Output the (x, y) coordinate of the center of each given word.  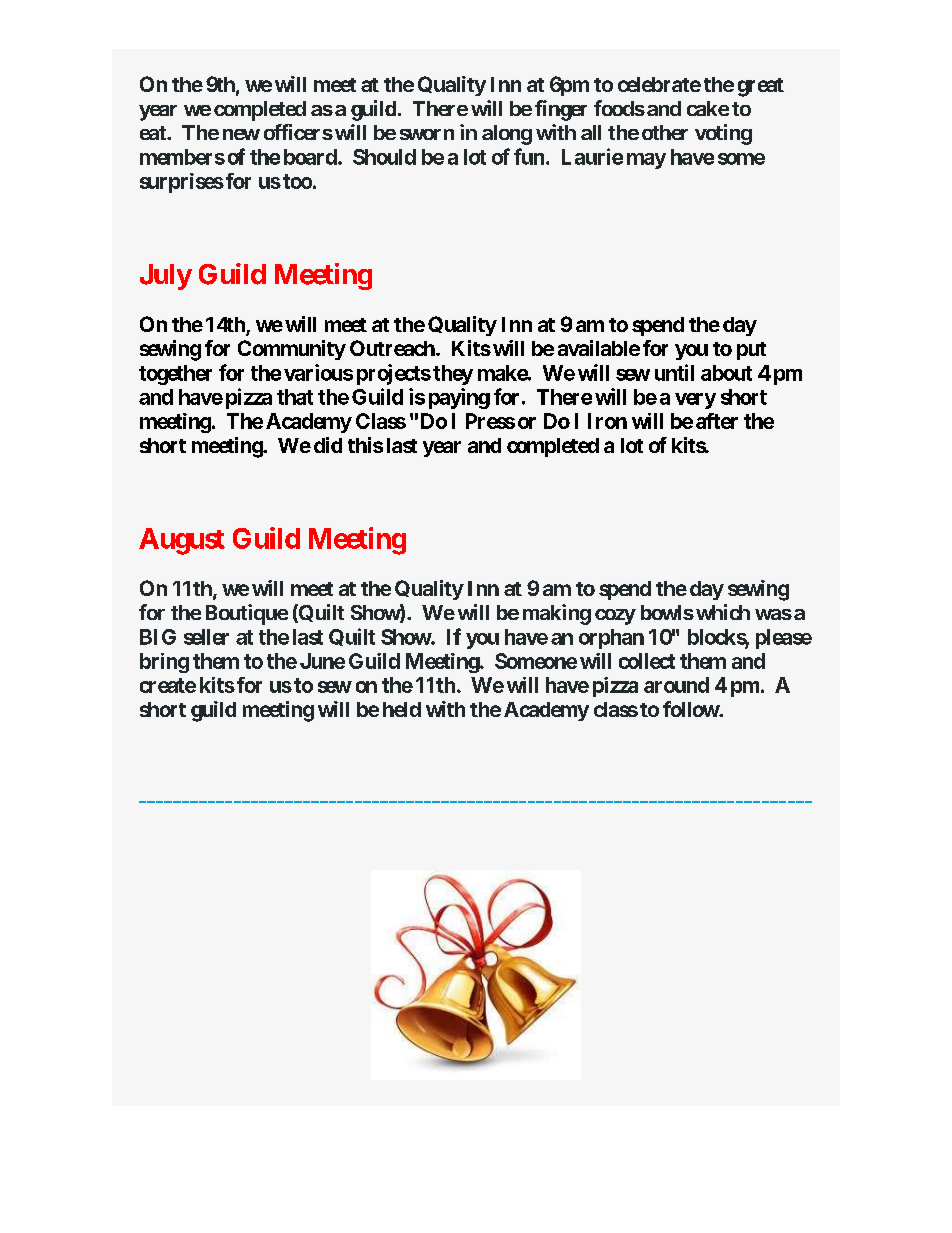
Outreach (392, 348)
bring (164, 663)
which (723, 612)
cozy (615, 617)
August (182, 541)
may (646, 161)
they (453, 375)
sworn (427, 134)
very (695, 401)
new (241, 134)
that (295, 397)
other (665, 132)
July (166, 277)
